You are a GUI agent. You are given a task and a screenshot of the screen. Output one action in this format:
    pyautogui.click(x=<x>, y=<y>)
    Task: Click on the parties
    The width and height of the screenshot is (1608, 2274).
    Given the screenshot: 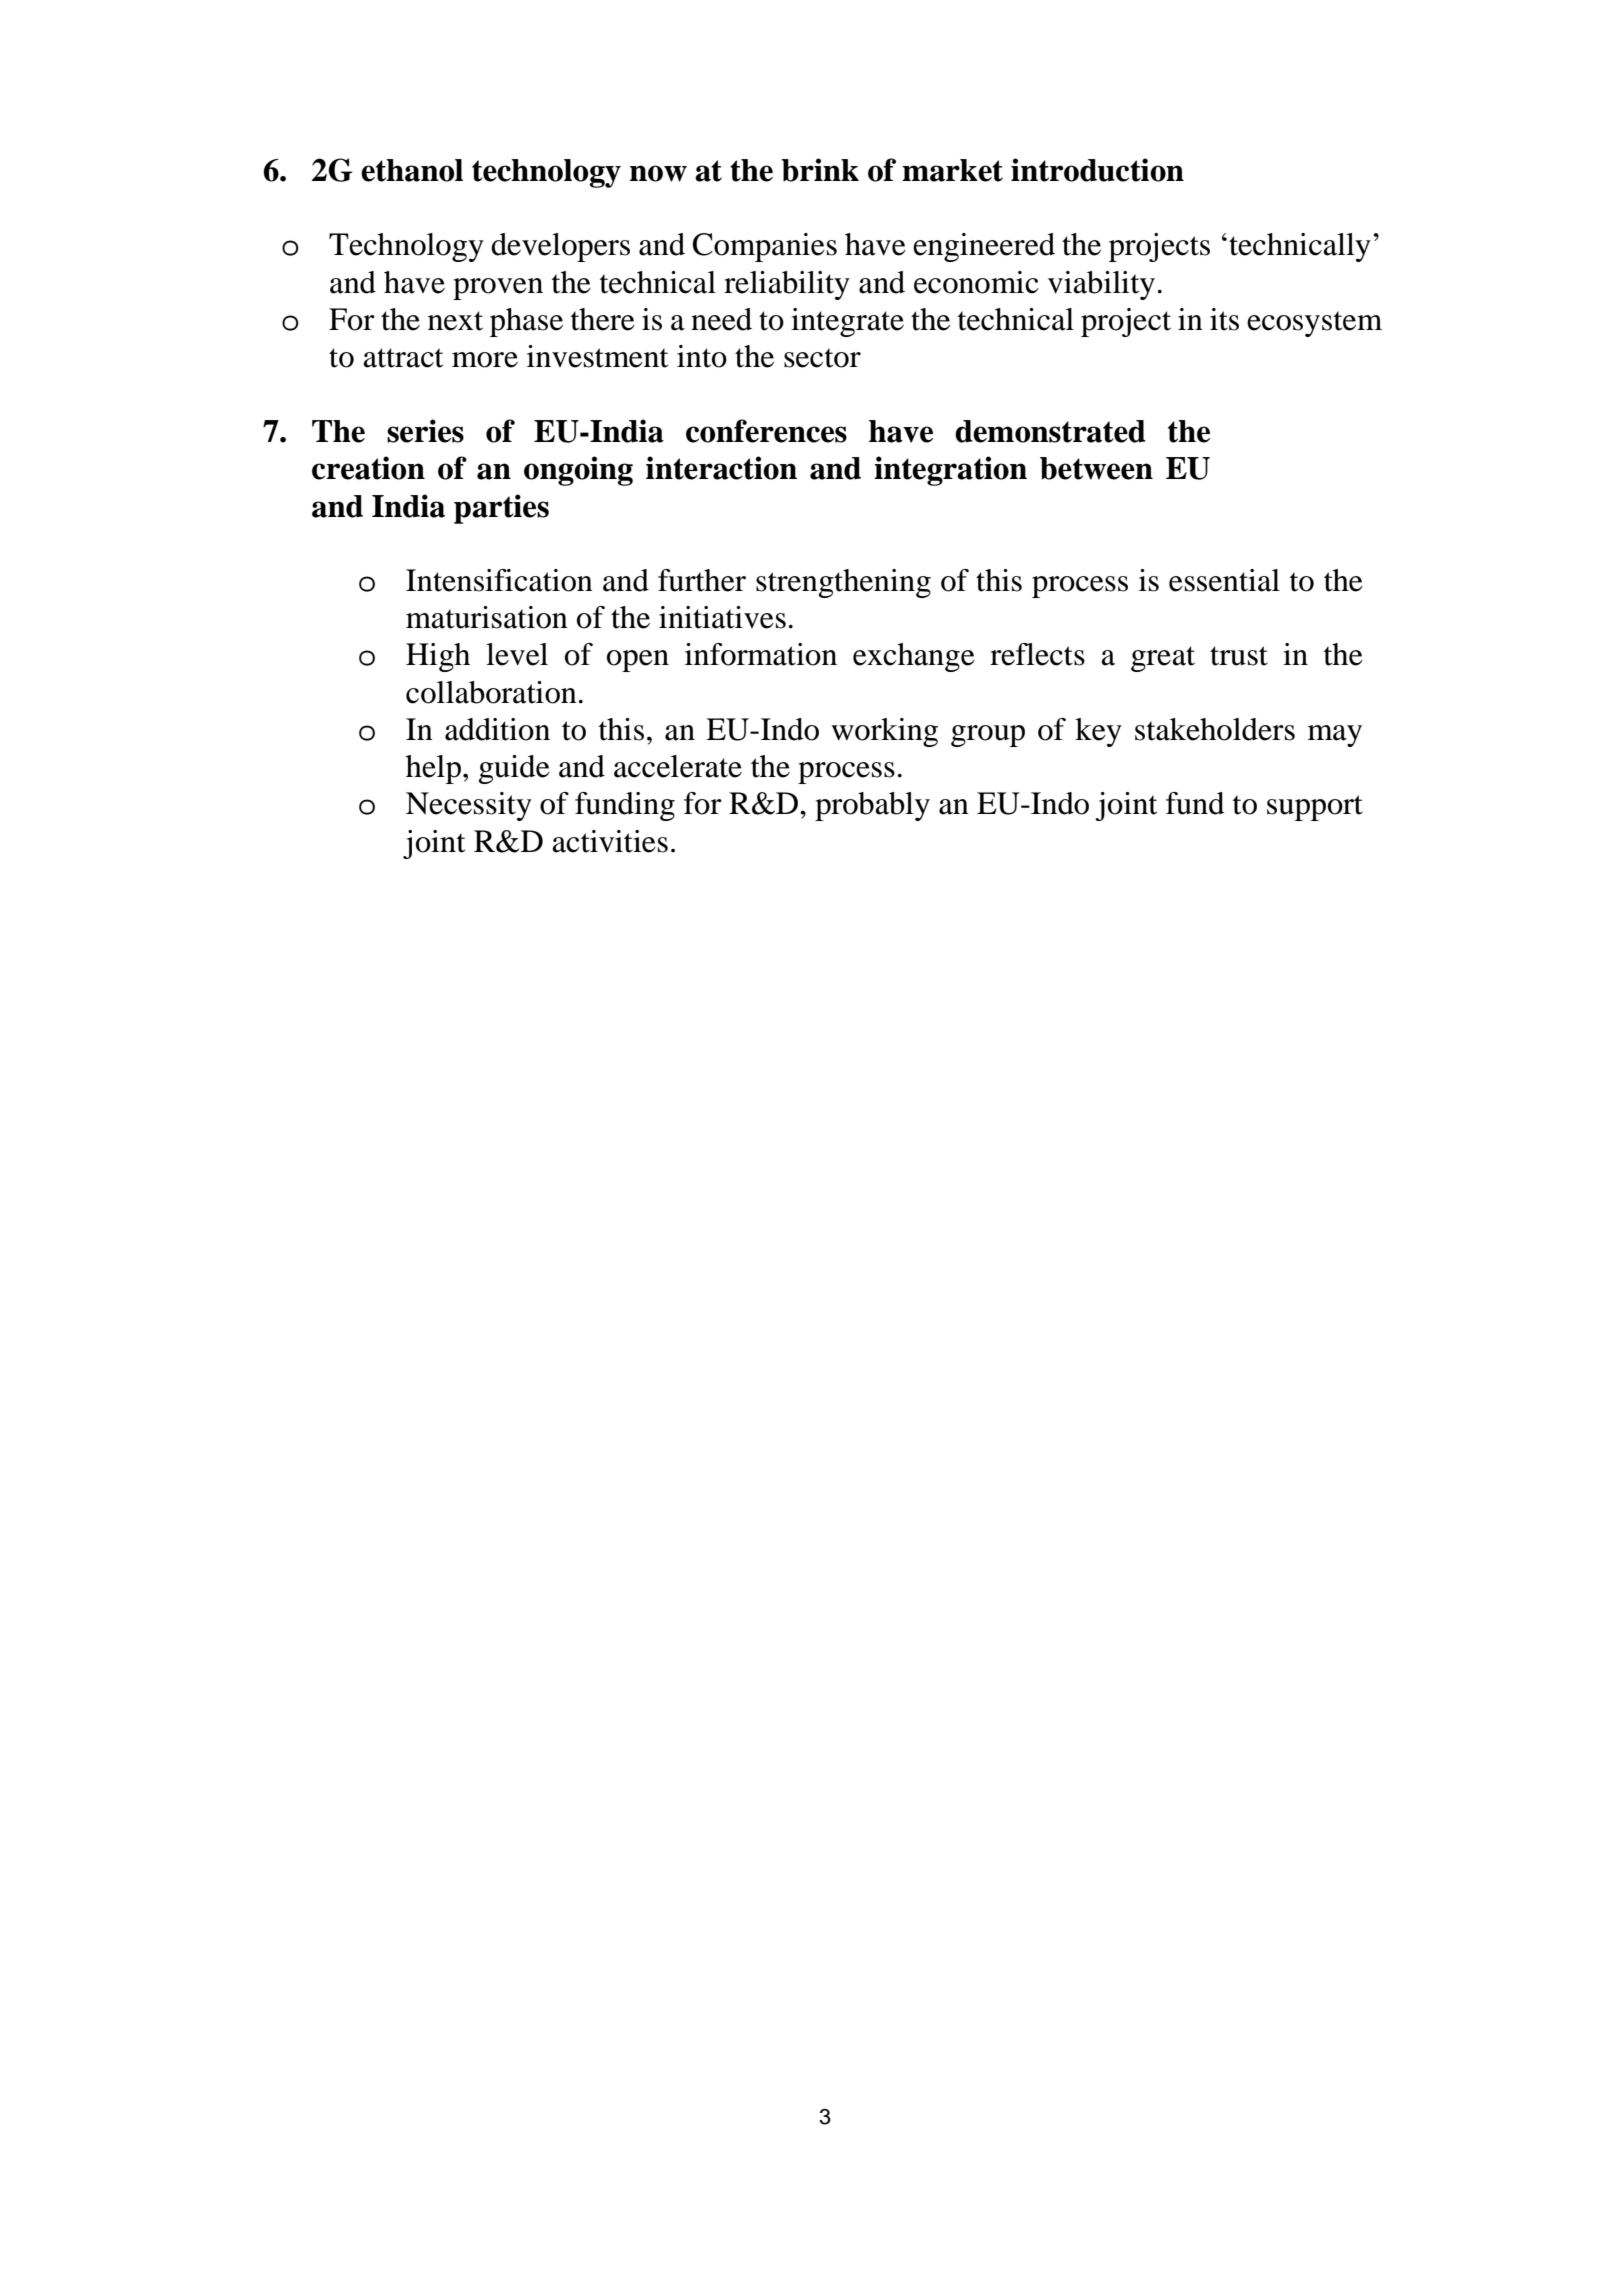 What is the action you would take?
    pyautogui.click(x=501, y=509)
